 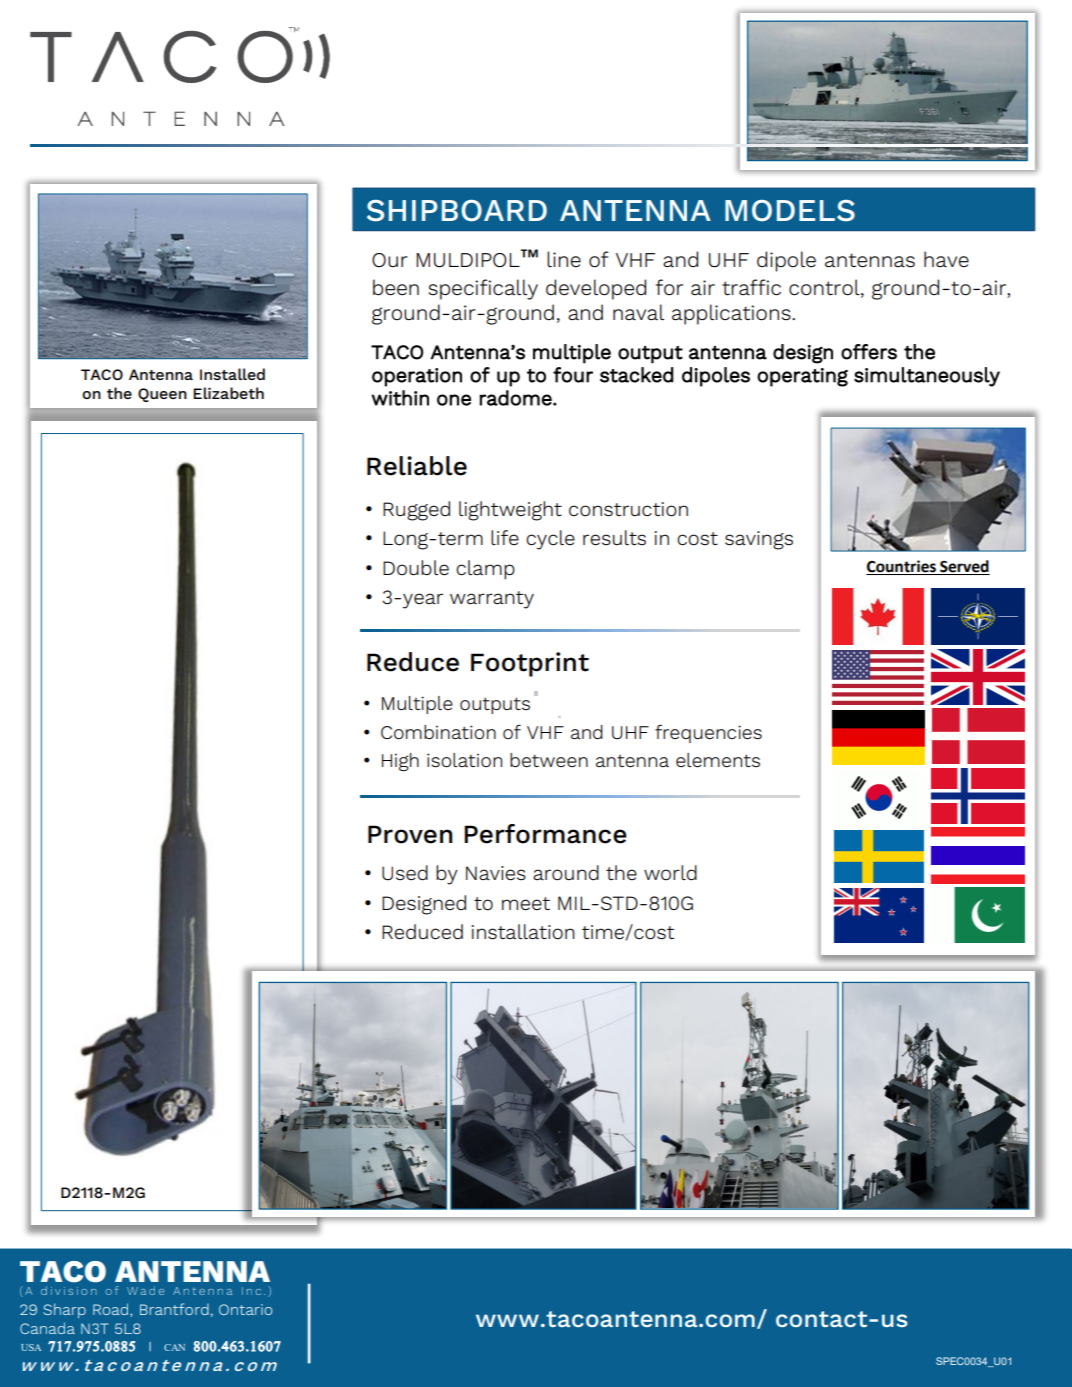 What do you see at coordinates (400, 762) in the image?
I see `High` at bounding box center [400, 762].
